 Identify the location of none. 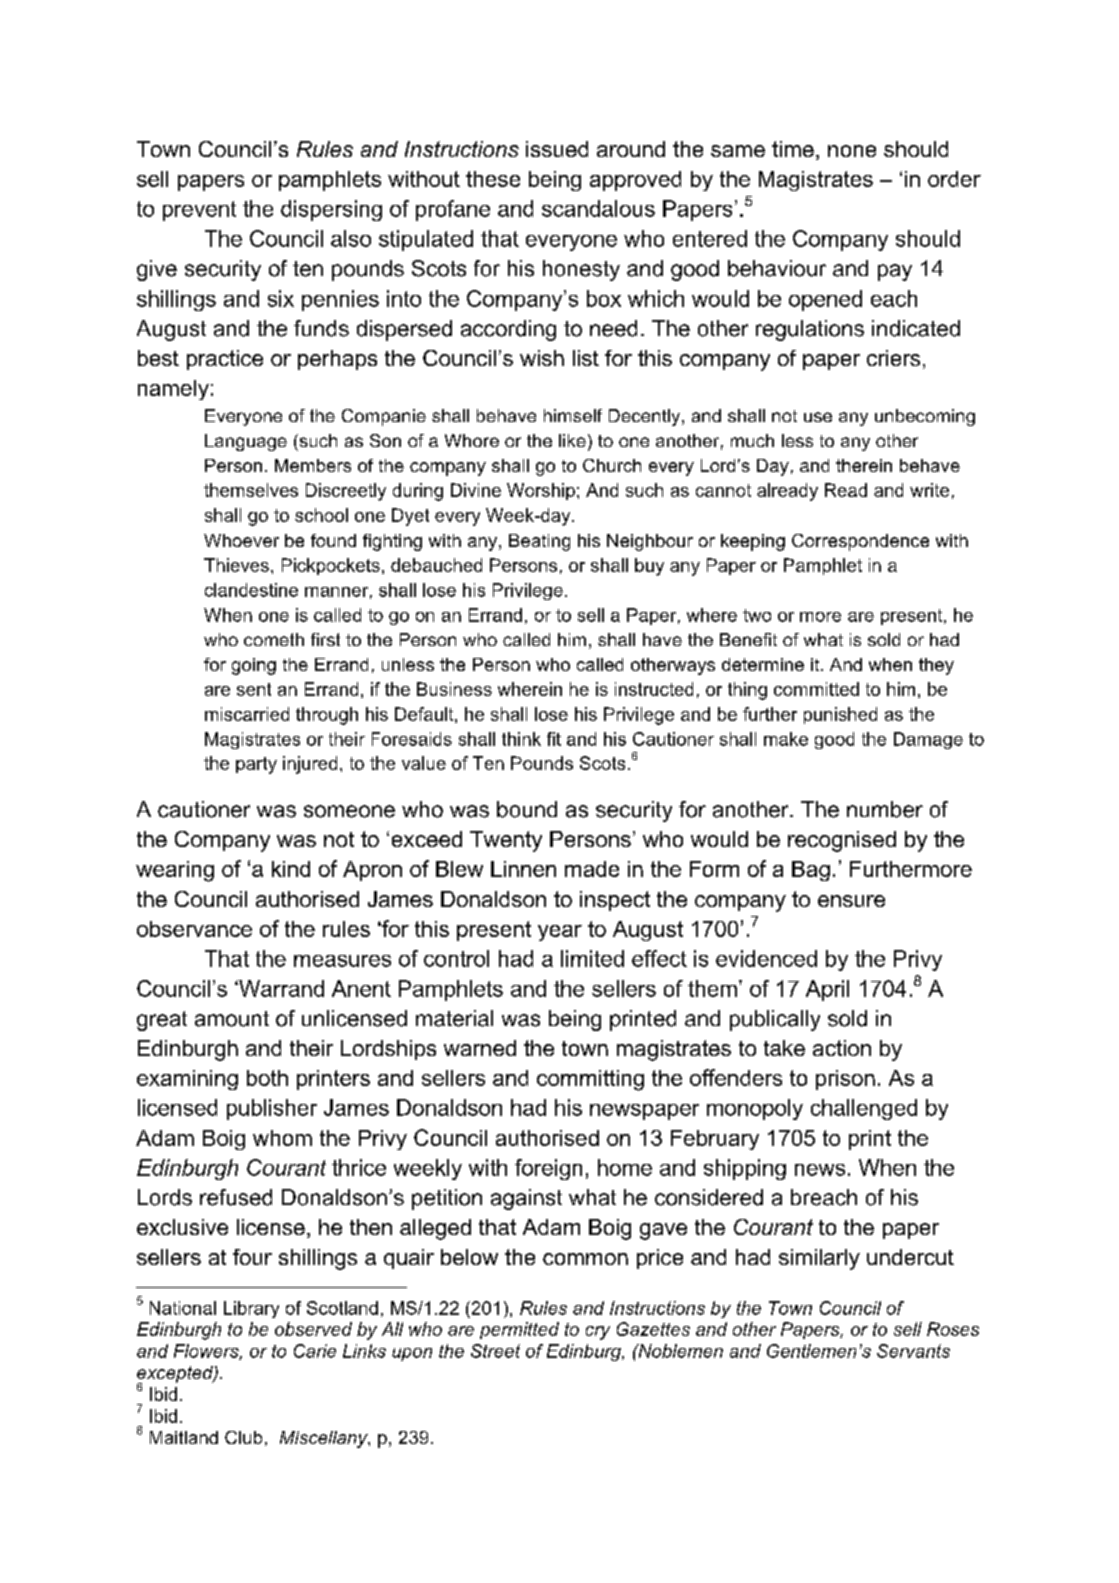
(852, 151).
